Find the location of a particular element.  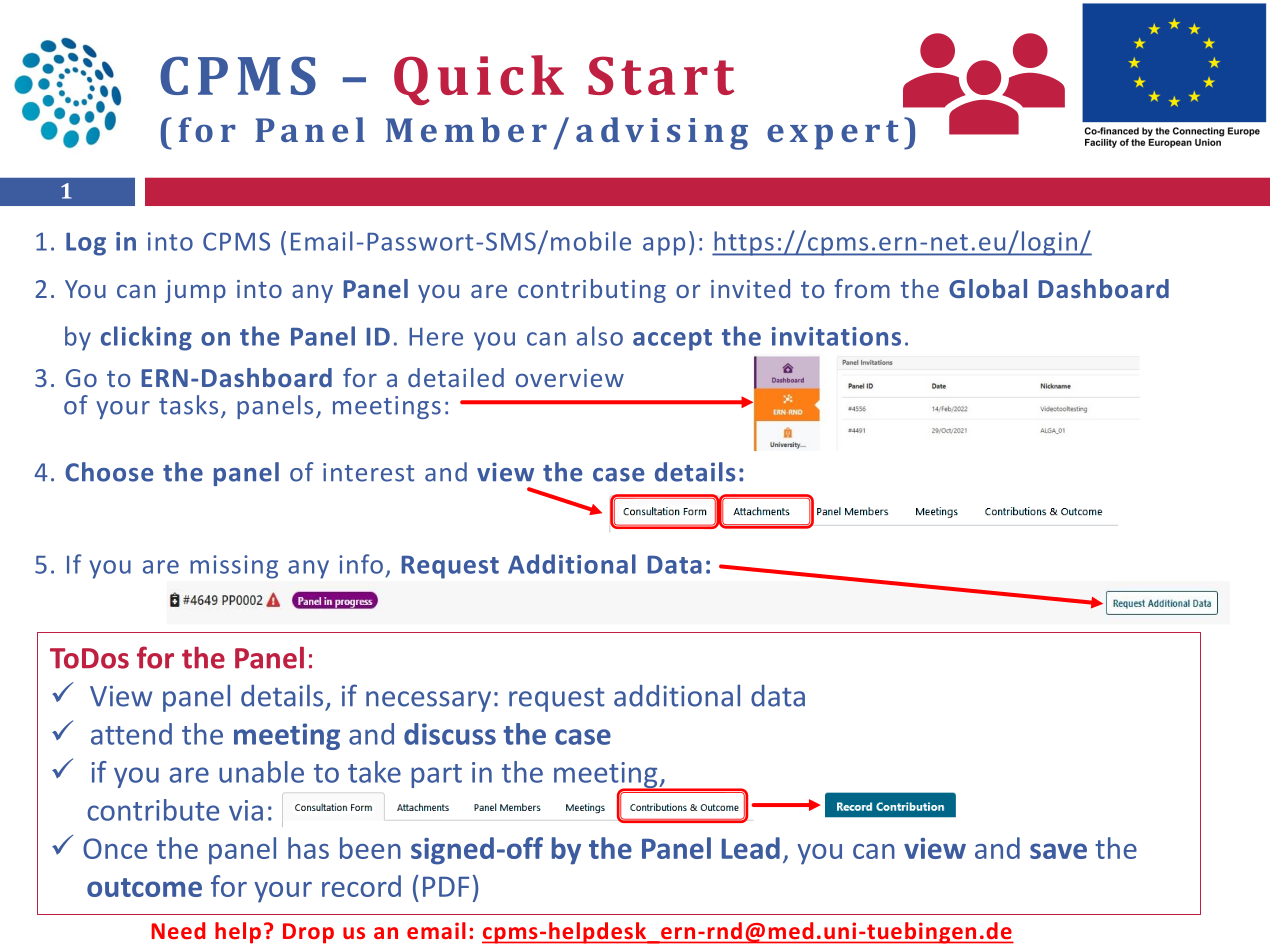

Start is located at coordinates (661, 75).
